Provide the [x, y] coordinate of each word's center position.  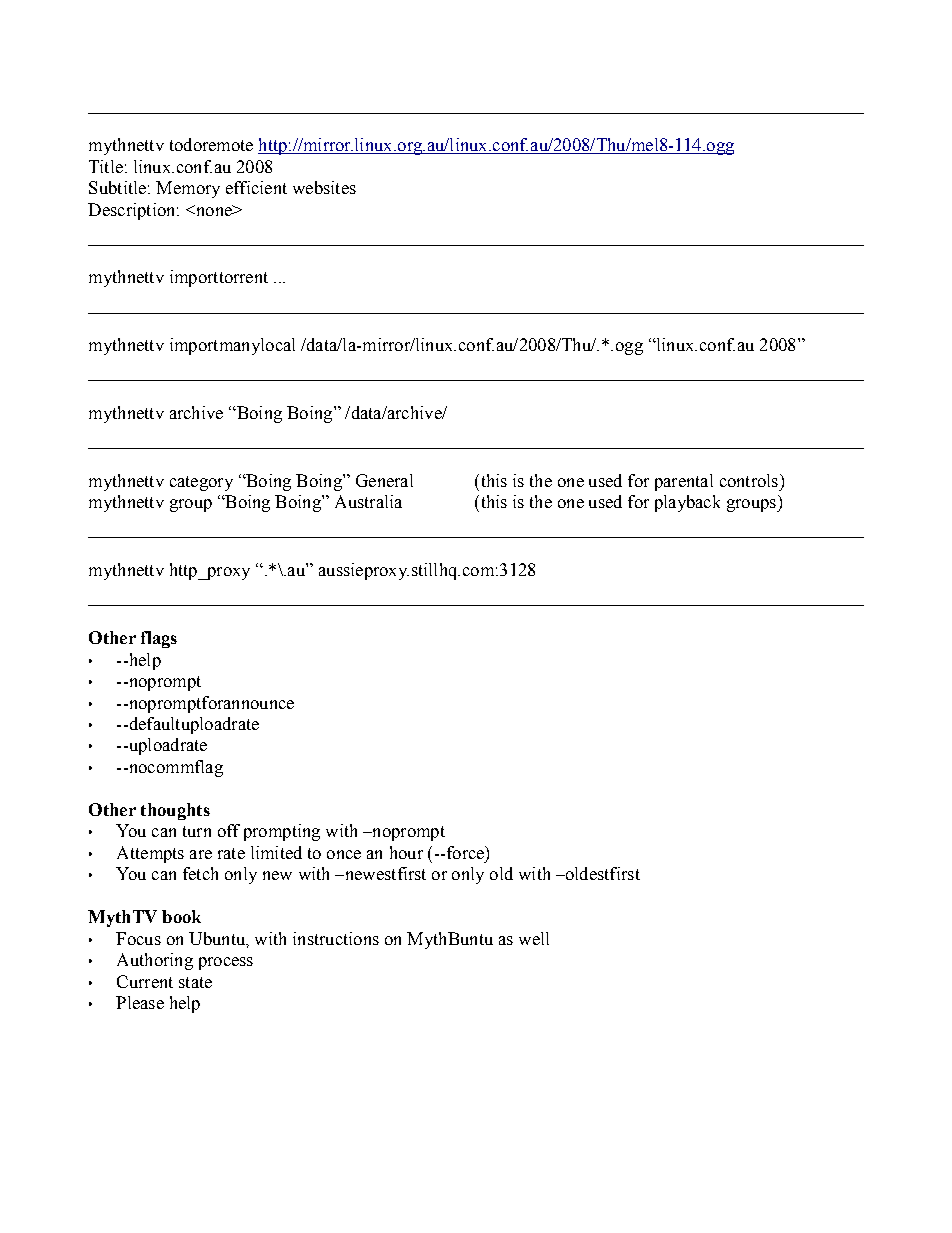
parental [684, 482]
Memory [188, 189]
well [534, 938]
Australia [368, 501]
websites [324, 187]
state [195, 982]
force [465, 852]
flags [159, 639]
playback [687, 503]
